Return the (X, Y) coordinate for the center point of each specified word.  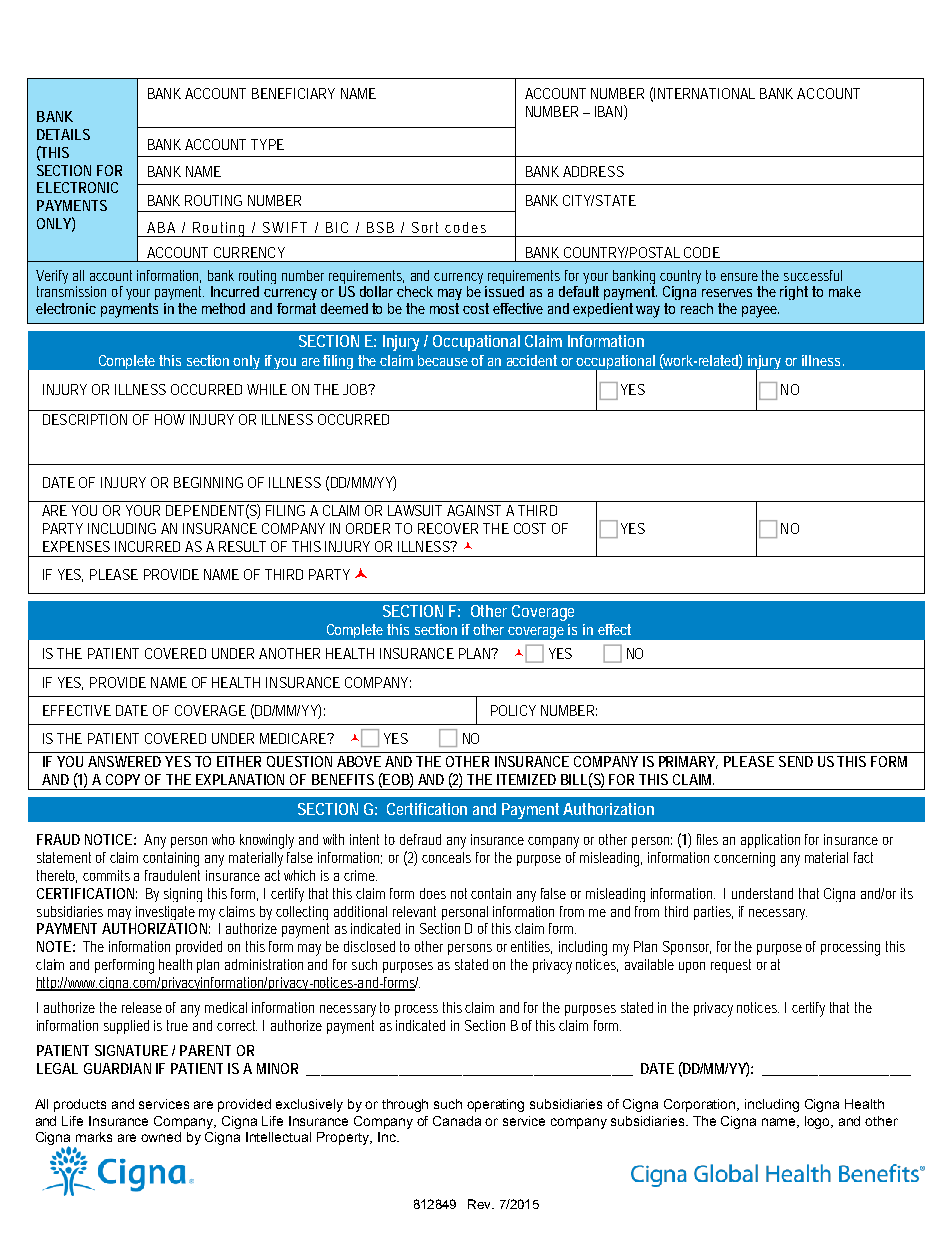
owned (161, 1137)
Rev (481, 1204)
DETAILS (63, 134)
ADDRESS (593, 171)
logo (819, 1122)
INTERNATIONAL (704, 93)
